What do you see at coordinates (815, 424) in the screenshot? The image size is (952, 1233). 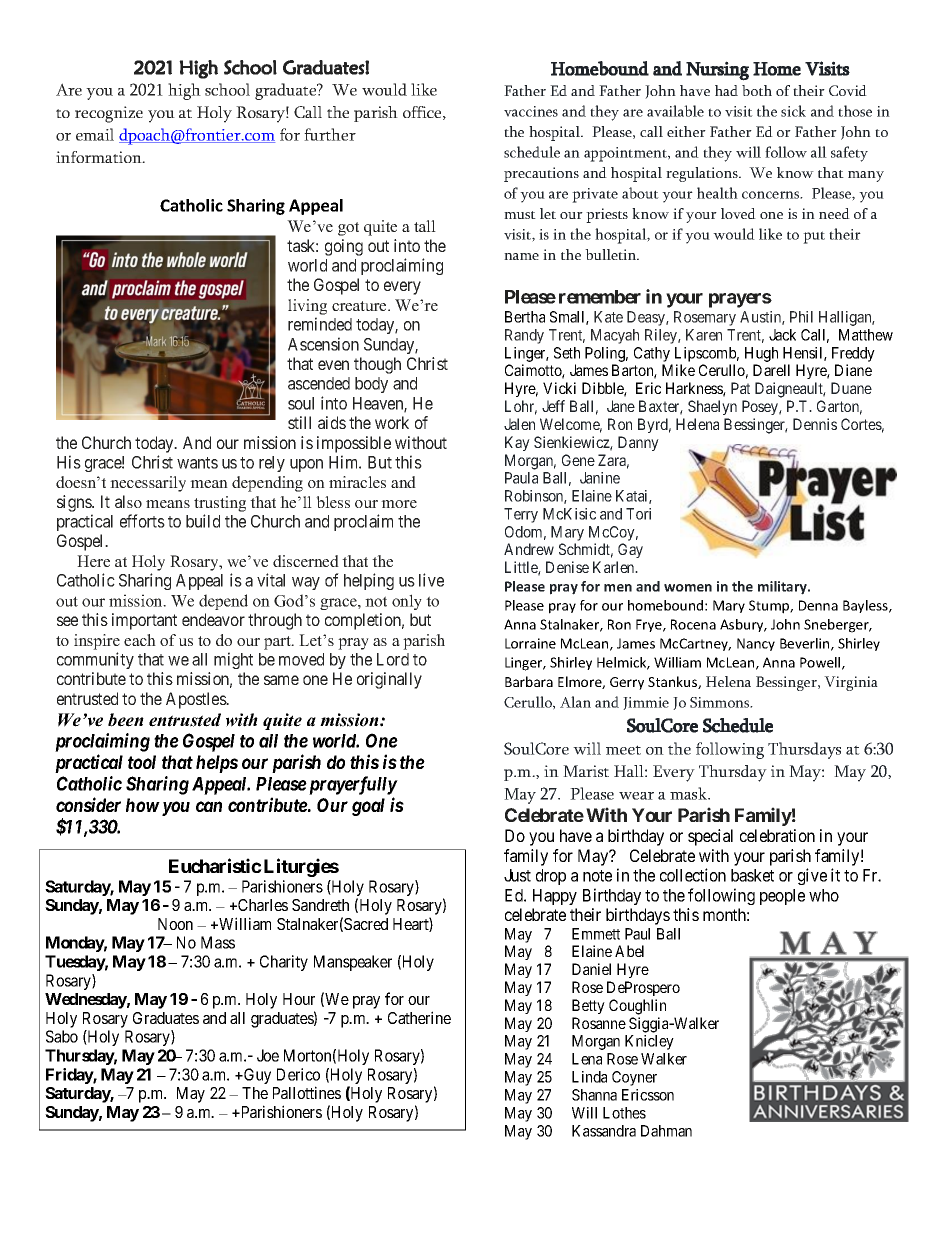 I see `Dennis` at bounding box center [815, 424].
